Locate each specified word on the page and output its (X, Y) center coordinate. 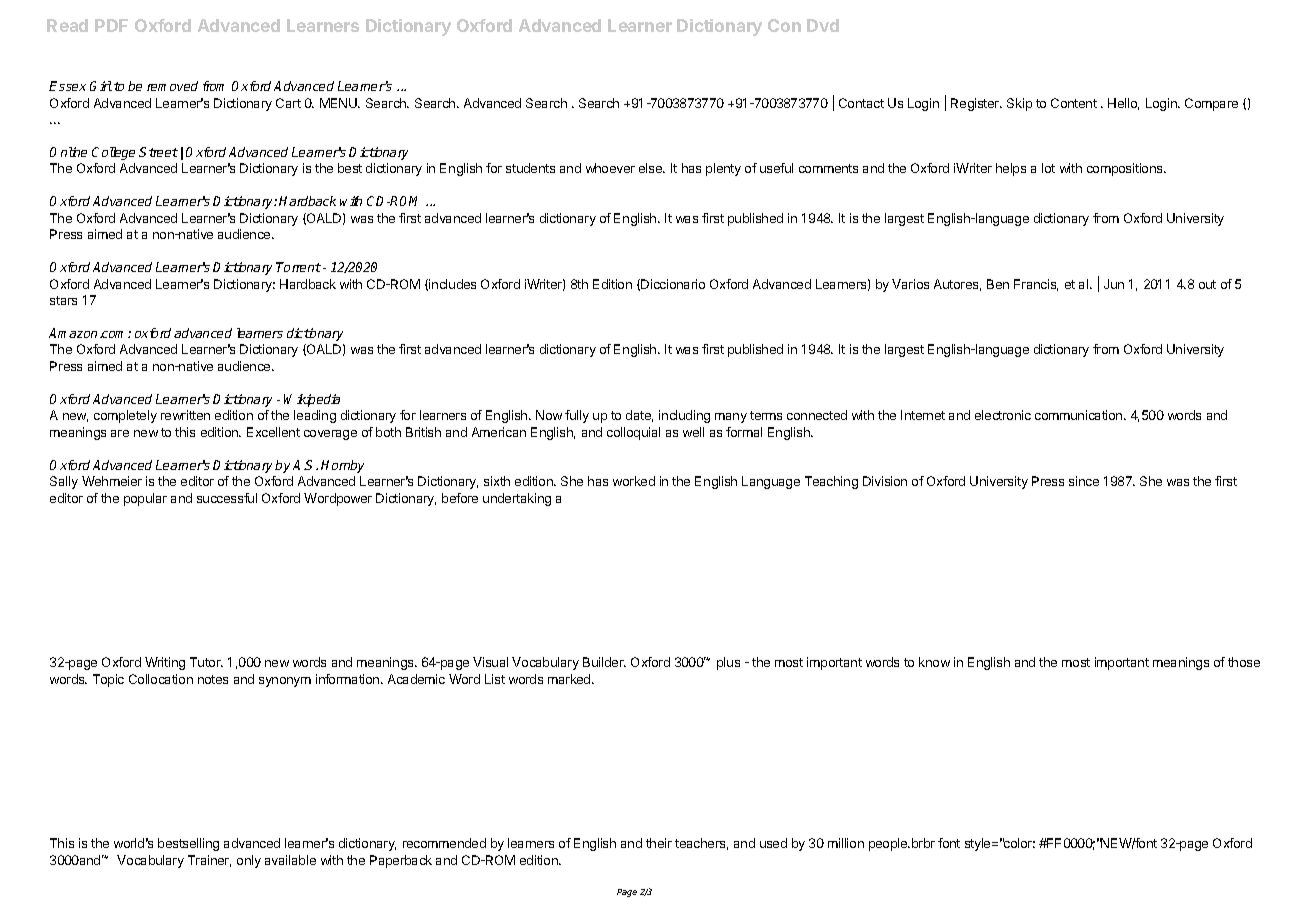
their (659, 843)
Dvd (823, 25)
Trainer (209, 861)
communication (1080, 415)
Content (1074, 103)
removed (172, 86)
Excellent (273, 432)
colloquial (633, 433)
